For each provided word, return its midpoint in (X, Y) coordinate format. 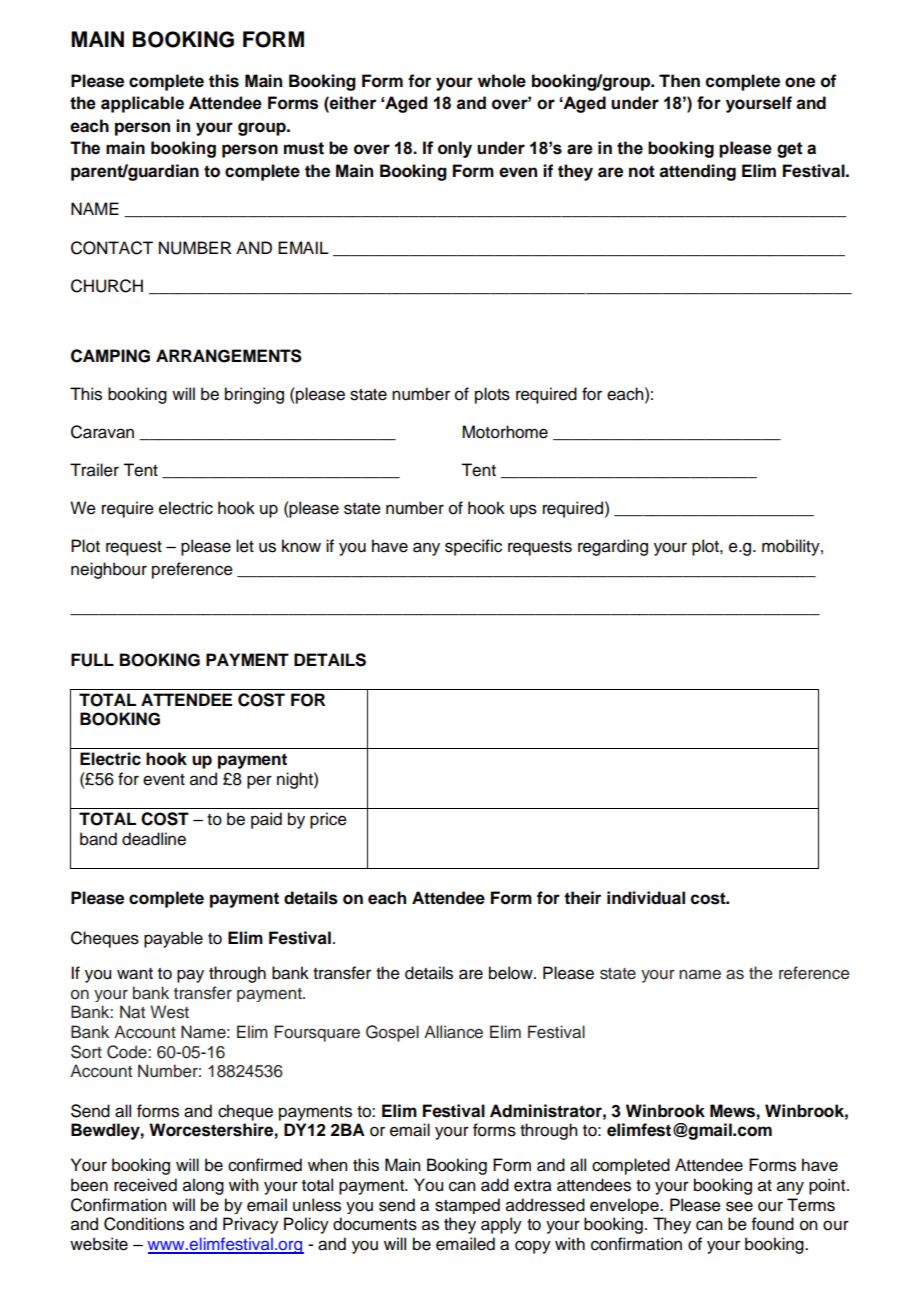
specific (473, 547)
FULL (92, 660)
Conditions (144, 1224)
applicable (142, 104)
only (455, 149)
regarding (613, 547)
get (790, 150)
